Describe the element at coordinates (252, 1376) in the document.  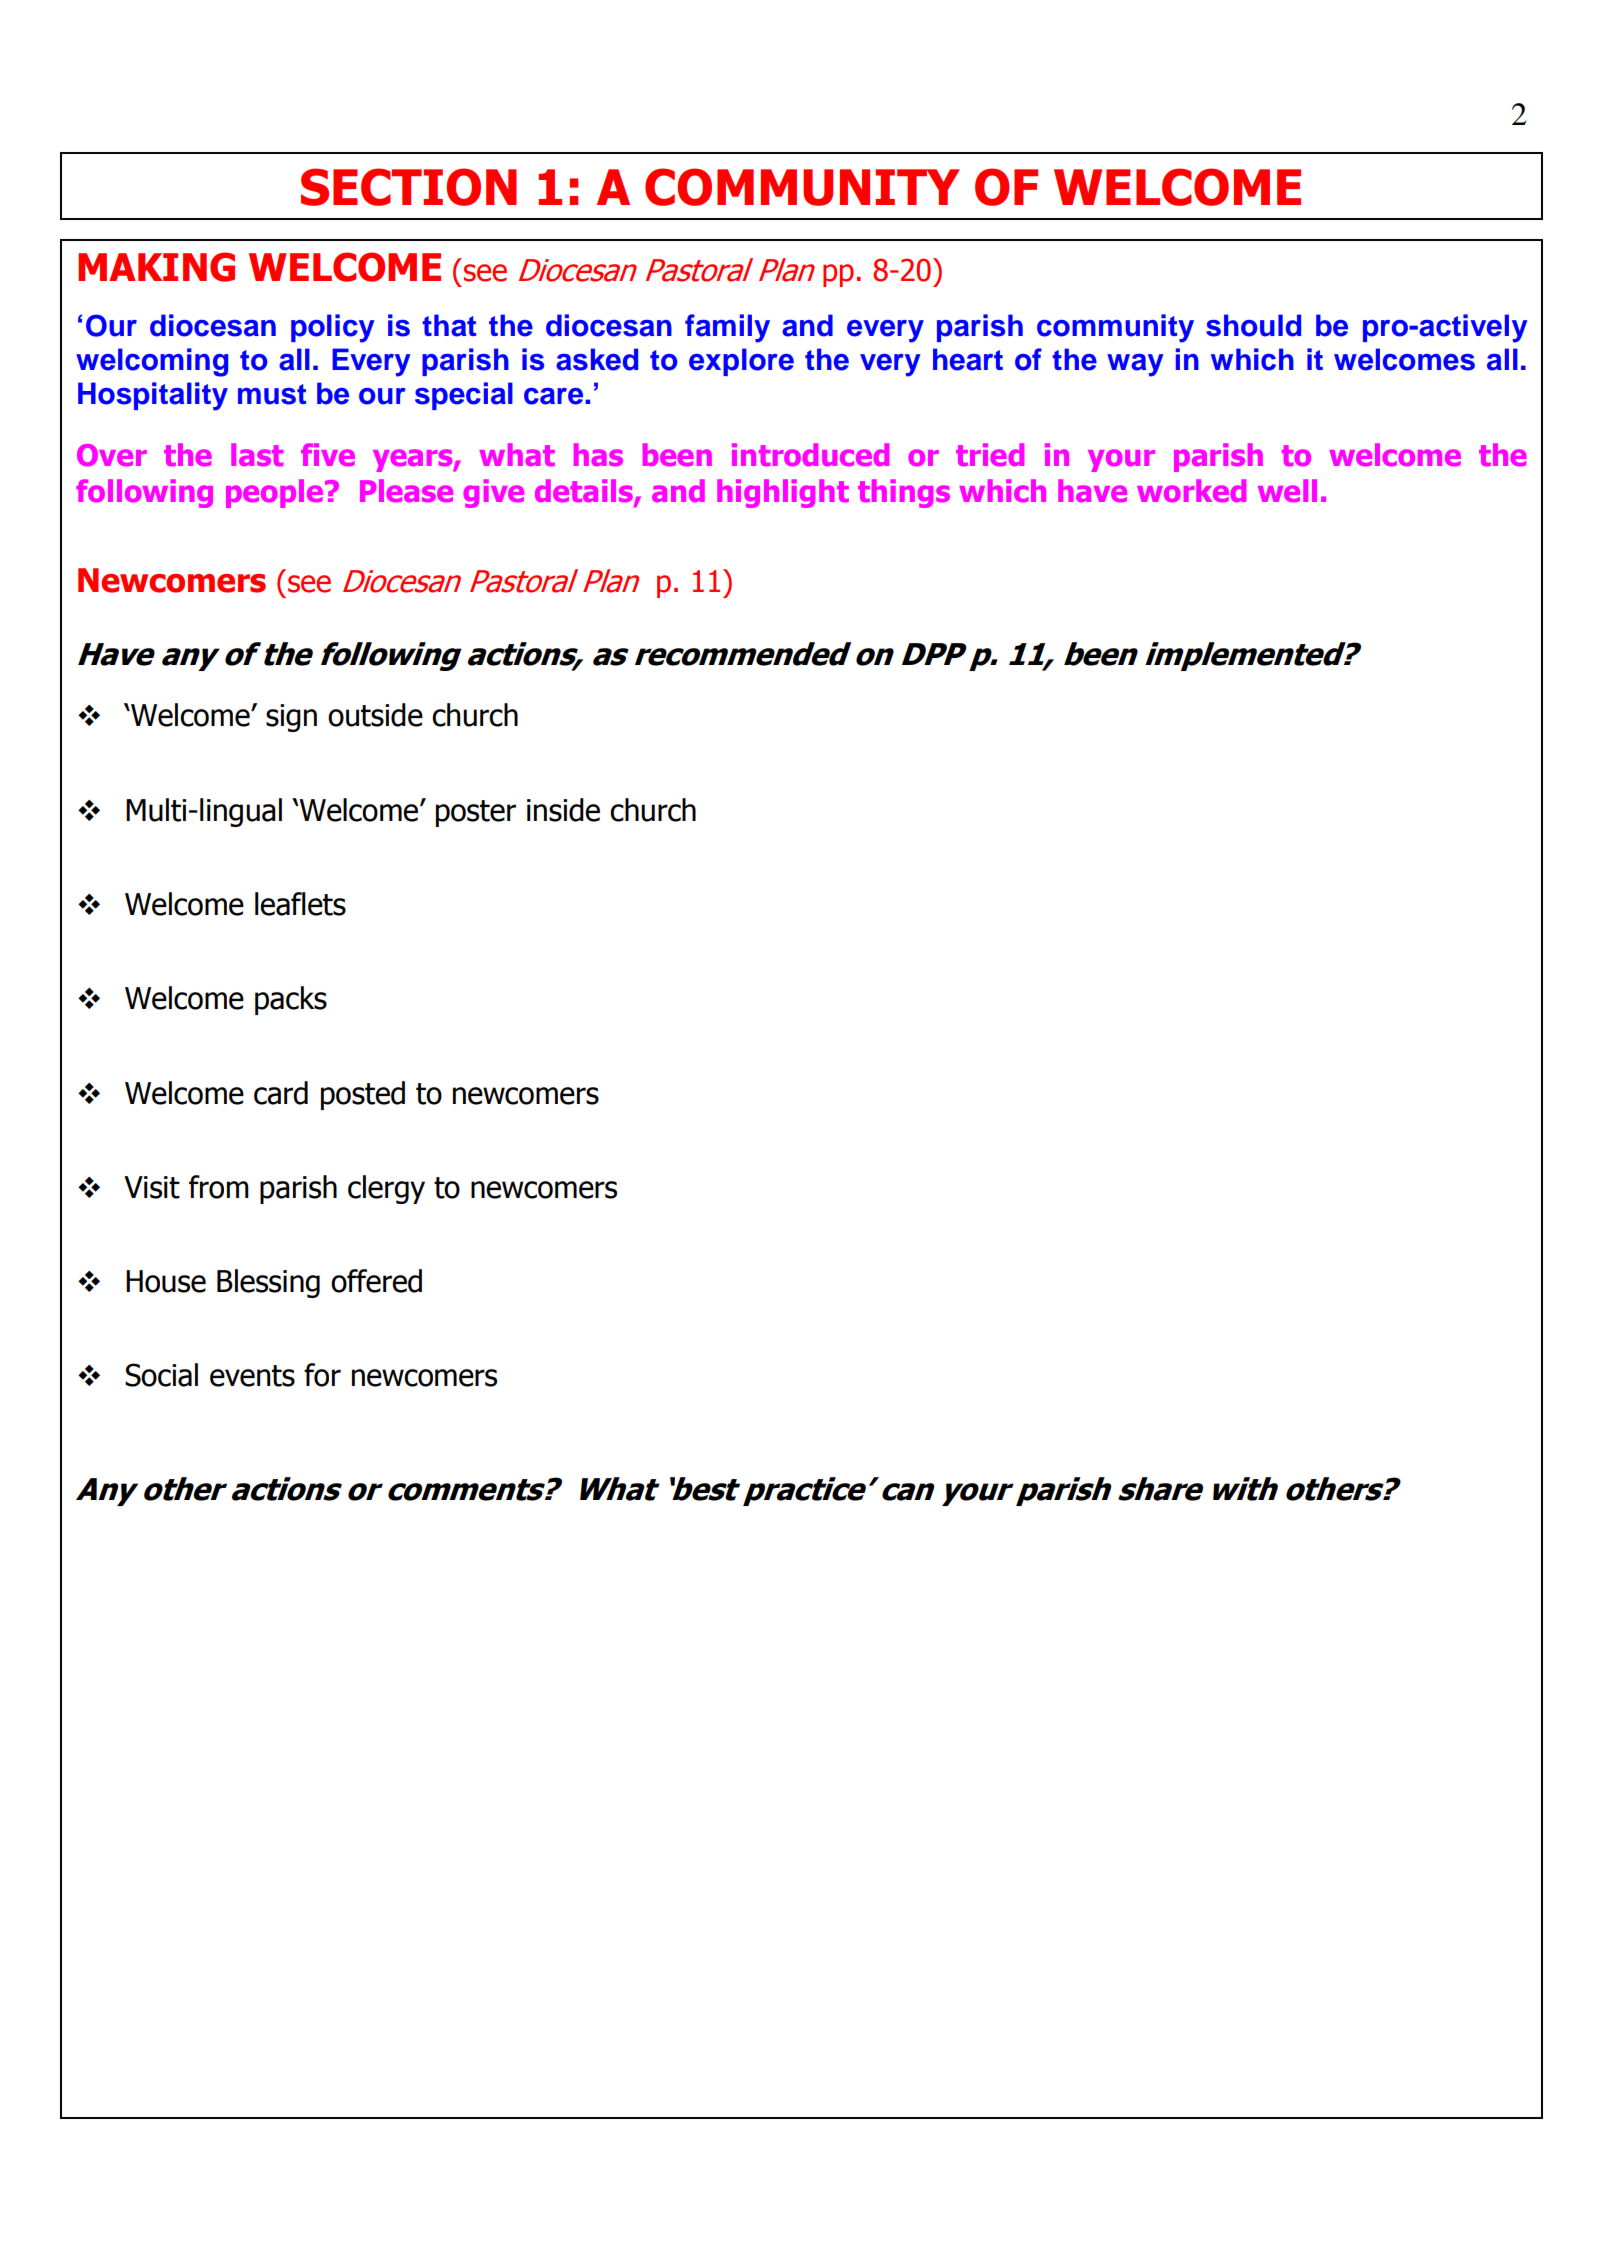
I see `events` at that location.
